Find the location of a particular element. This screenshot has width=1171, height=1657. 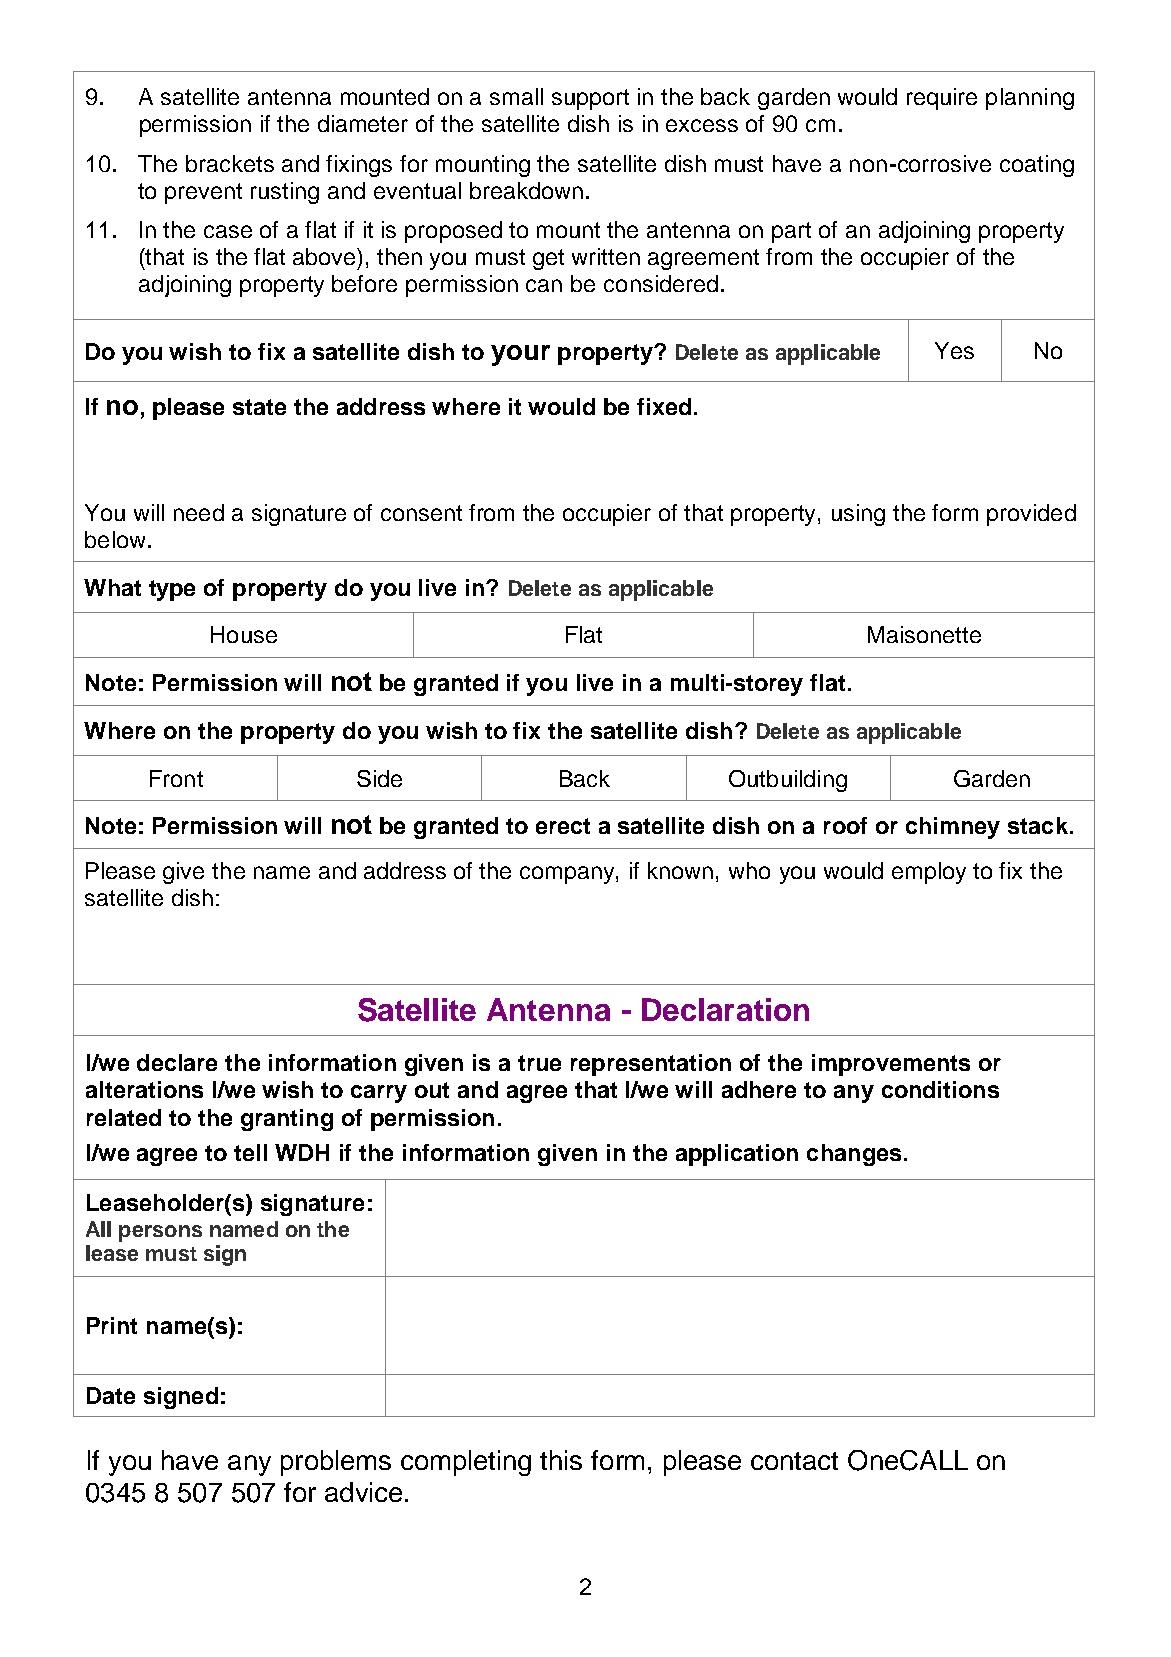

erect is located at coordinates (563, 826).
